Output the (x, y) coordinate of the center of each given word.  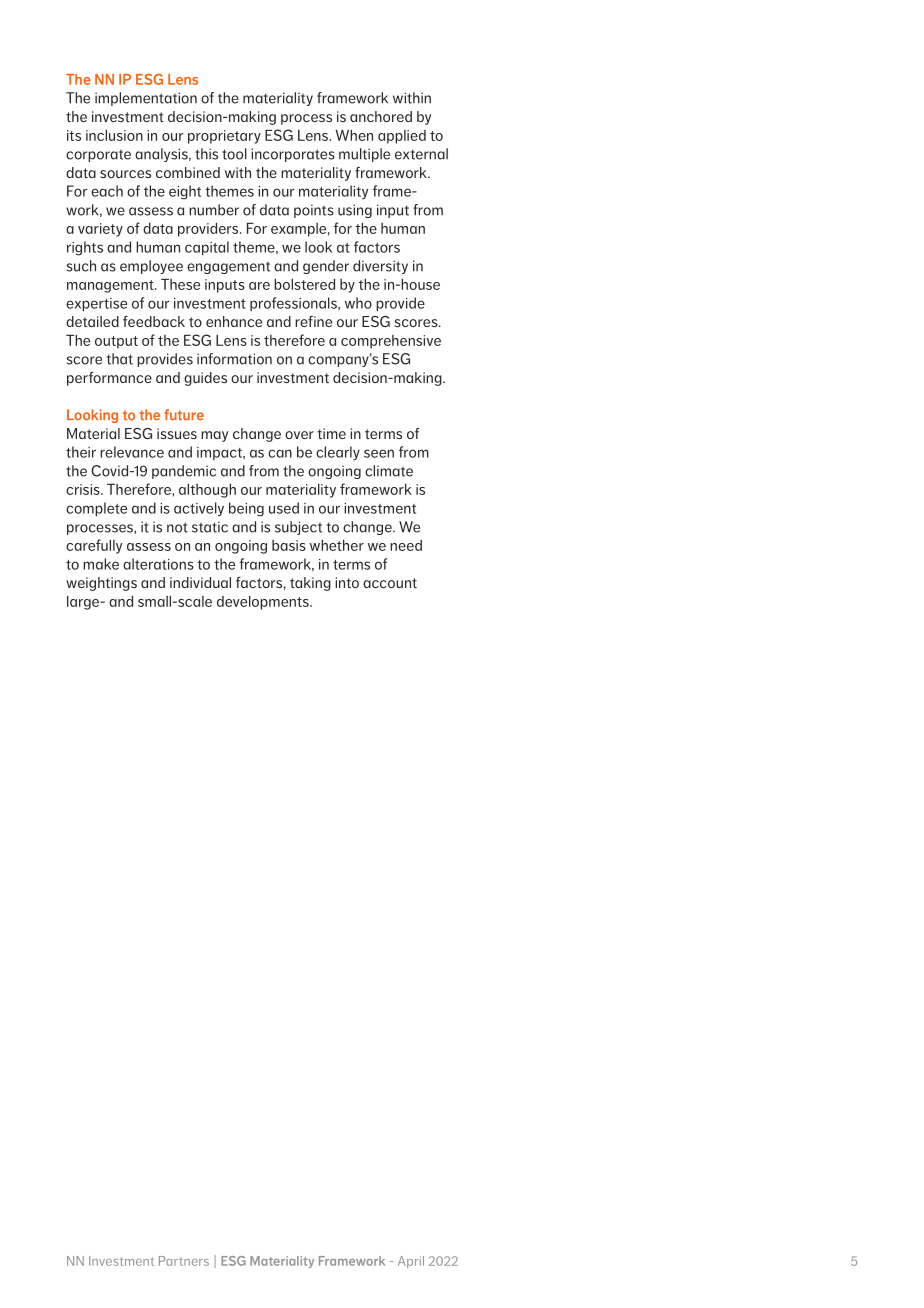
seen (379, 453)
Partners (184, 1261)
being (246, 509)
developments (264, 603)
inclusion (114, 135)
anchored (381, 116)
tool (234, 154)
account (390, 583)
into (347, 582)
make (101, 564)
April (411, 1262)
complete (96, 509)
